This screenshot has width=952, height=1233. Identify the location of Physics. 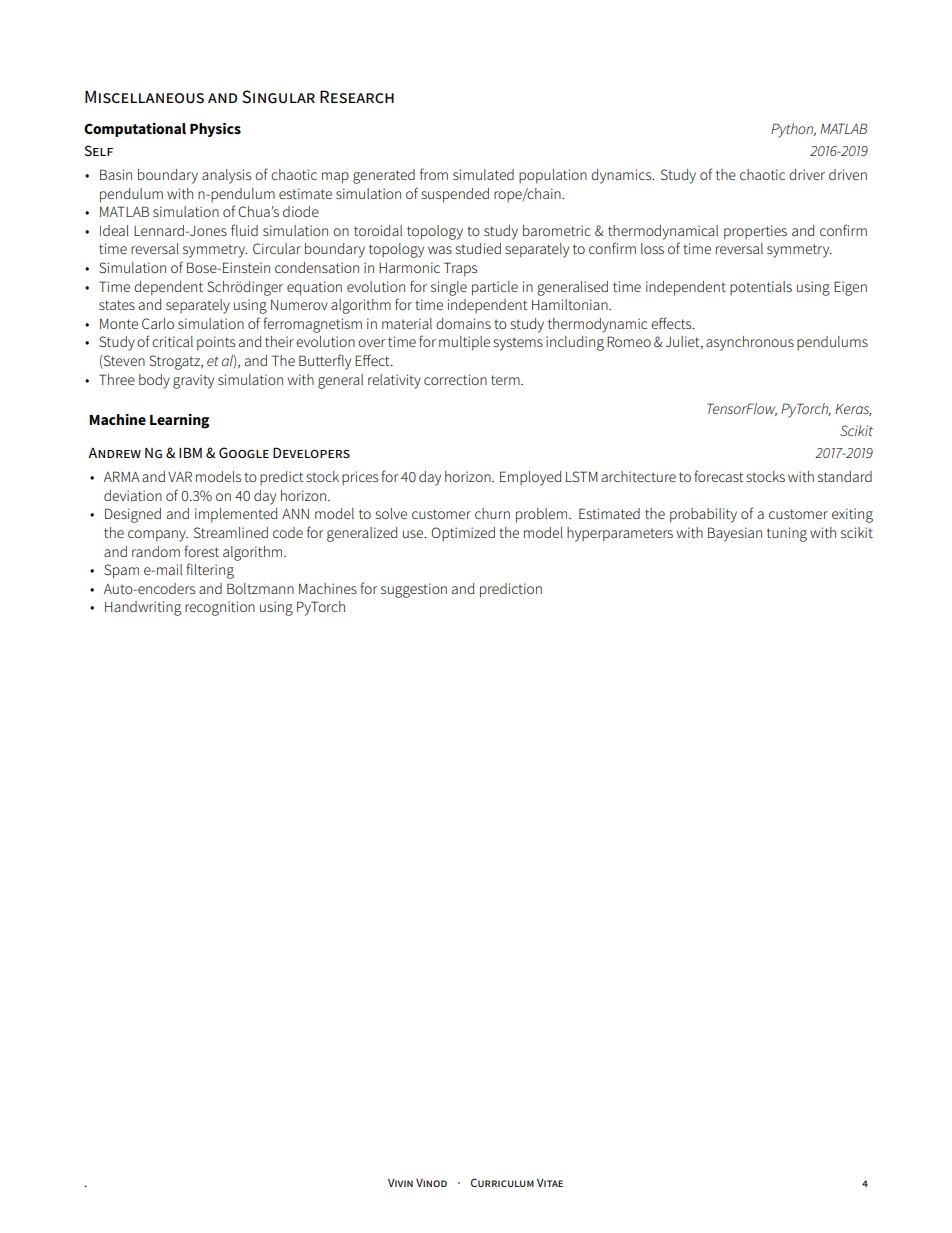
(215, 130).
